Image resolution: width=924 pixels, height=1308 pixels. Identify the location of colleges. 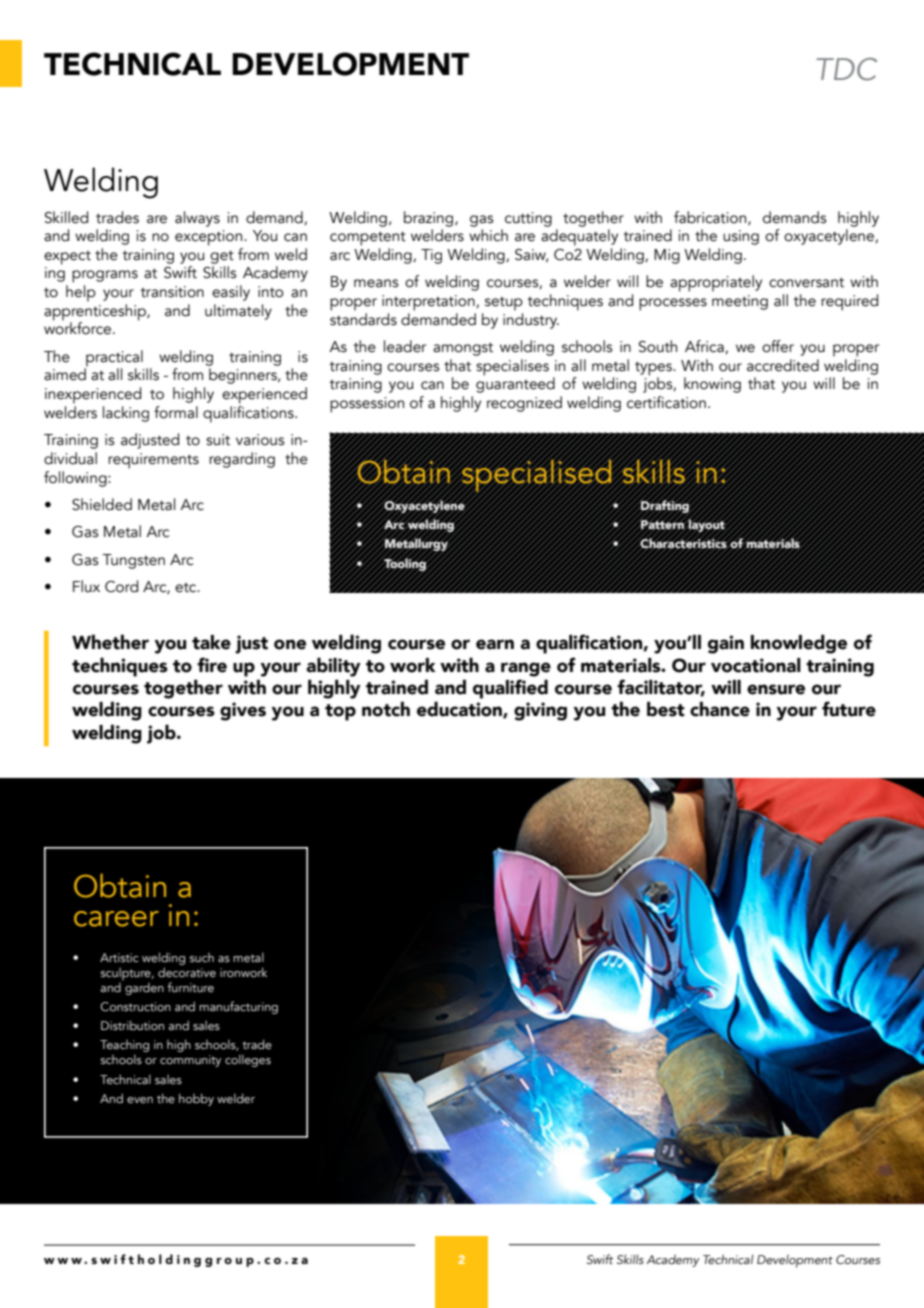
(248, 1060).
